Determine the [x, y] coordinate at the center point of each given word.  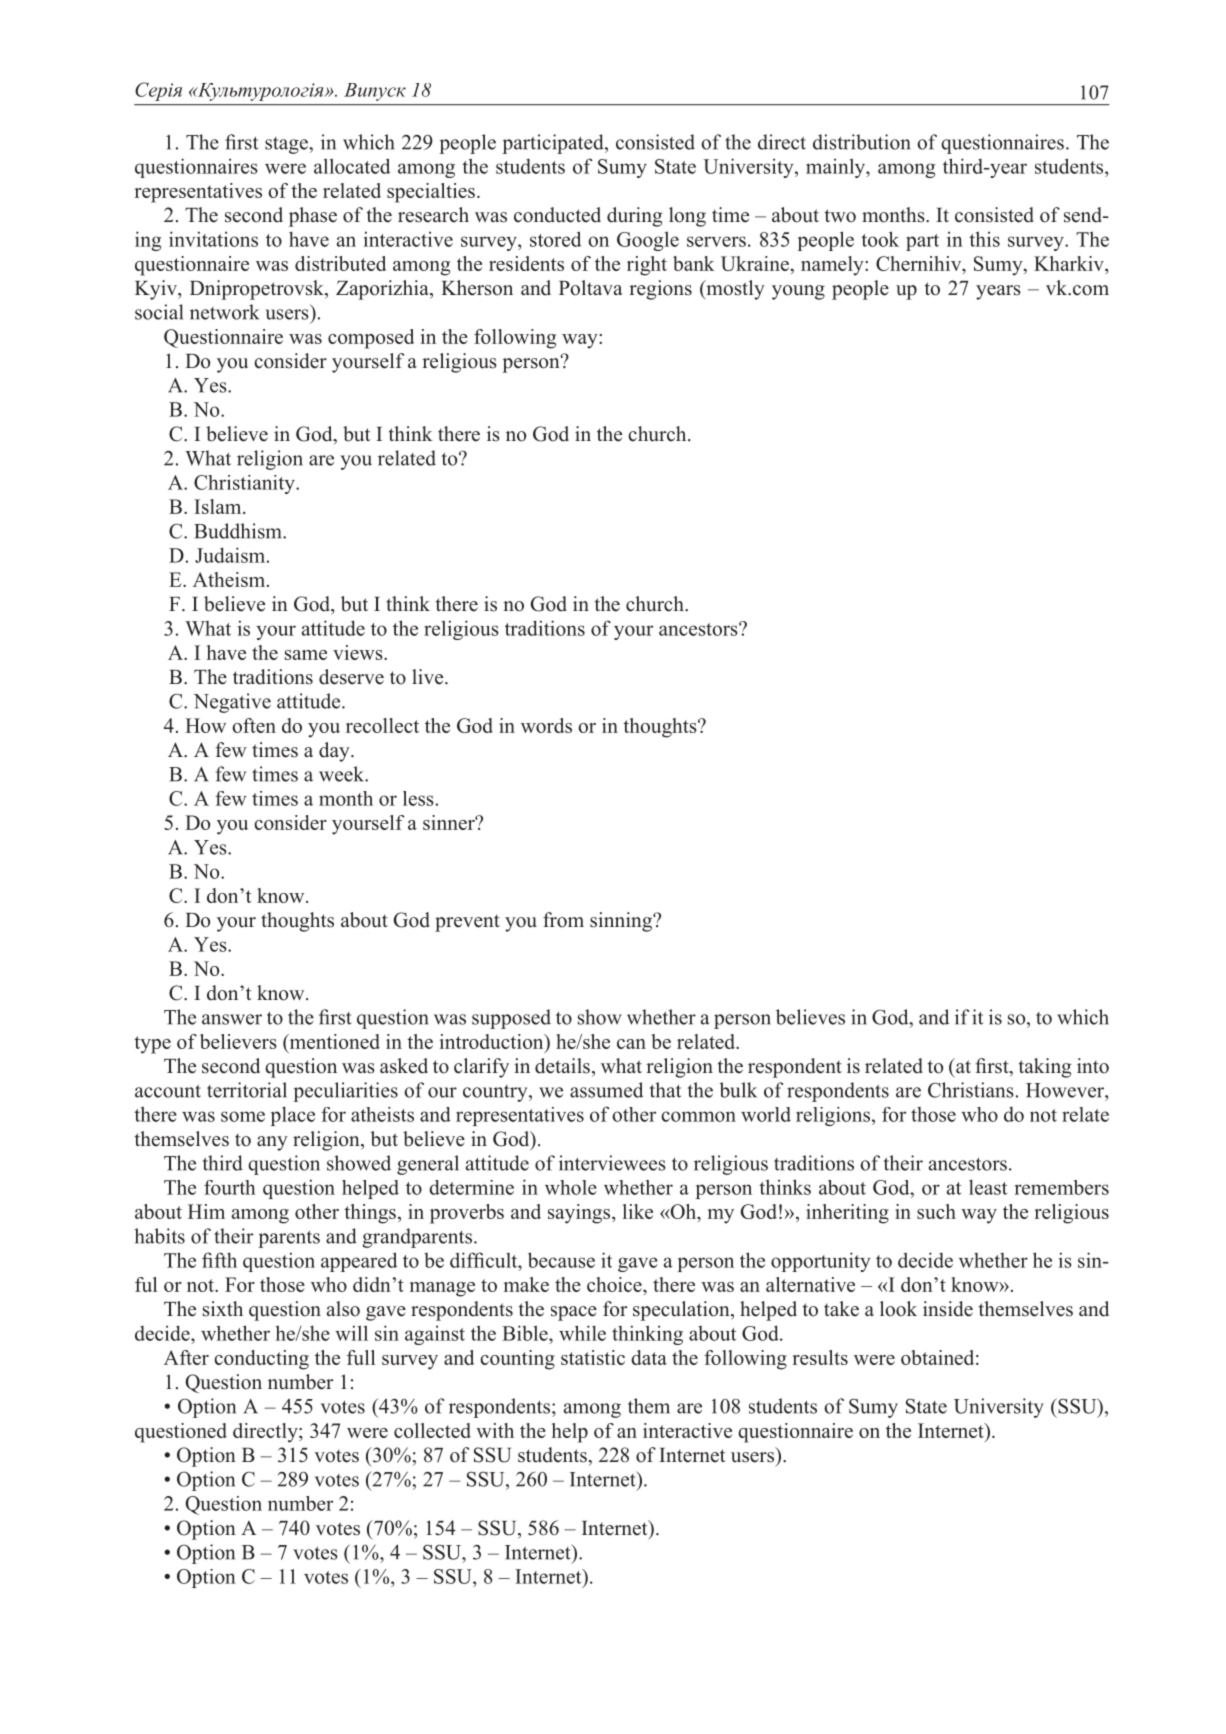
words [546, 725]
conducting [261, 1360]
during [634, 217]
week [343, 774]
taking [1045, 1068]
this [984, 239]
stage [287, 145]
